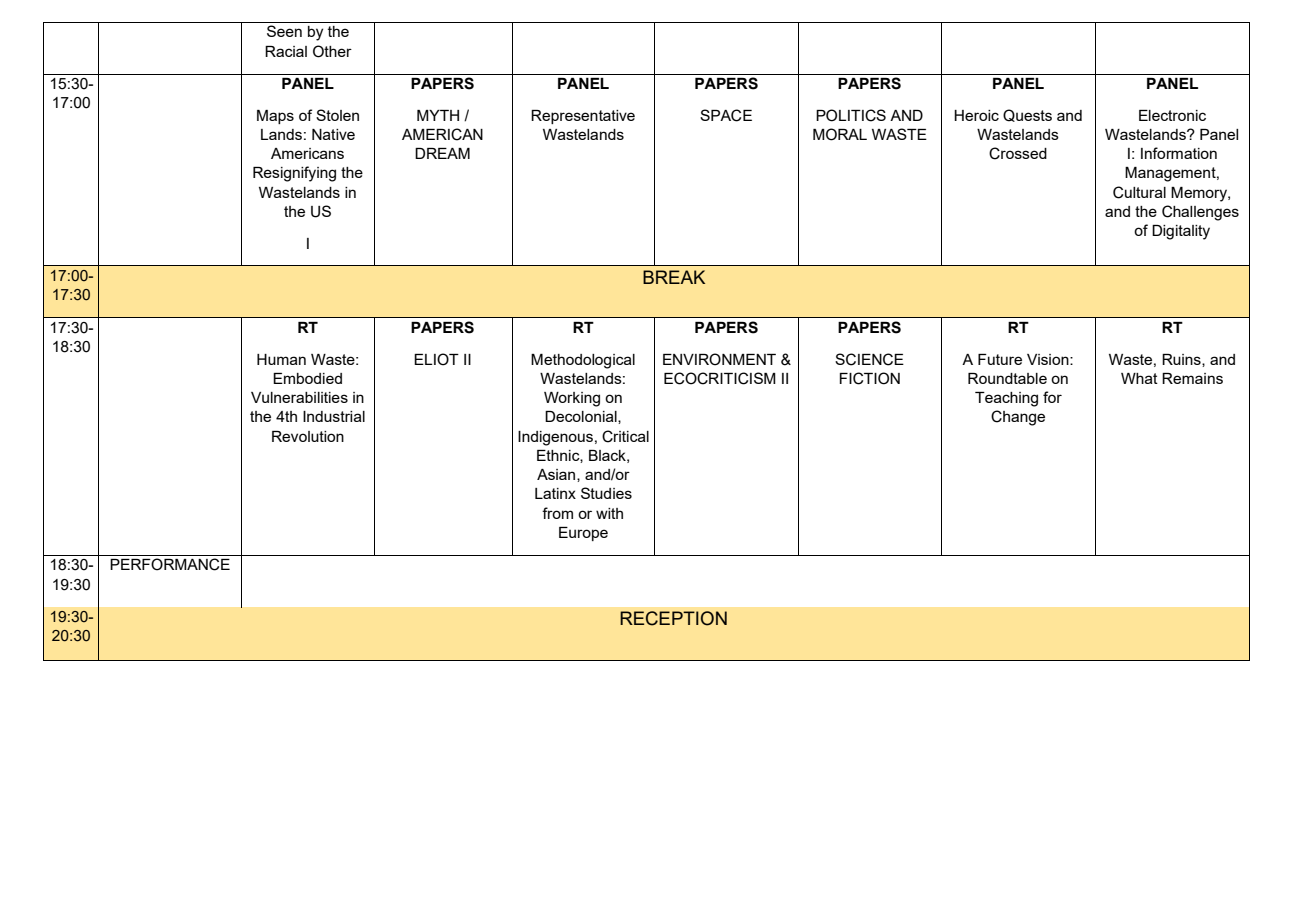  What do you see at coordinates (286, 51) in the screenshot?
I see `Racial` at bounding box center [286, 51].
